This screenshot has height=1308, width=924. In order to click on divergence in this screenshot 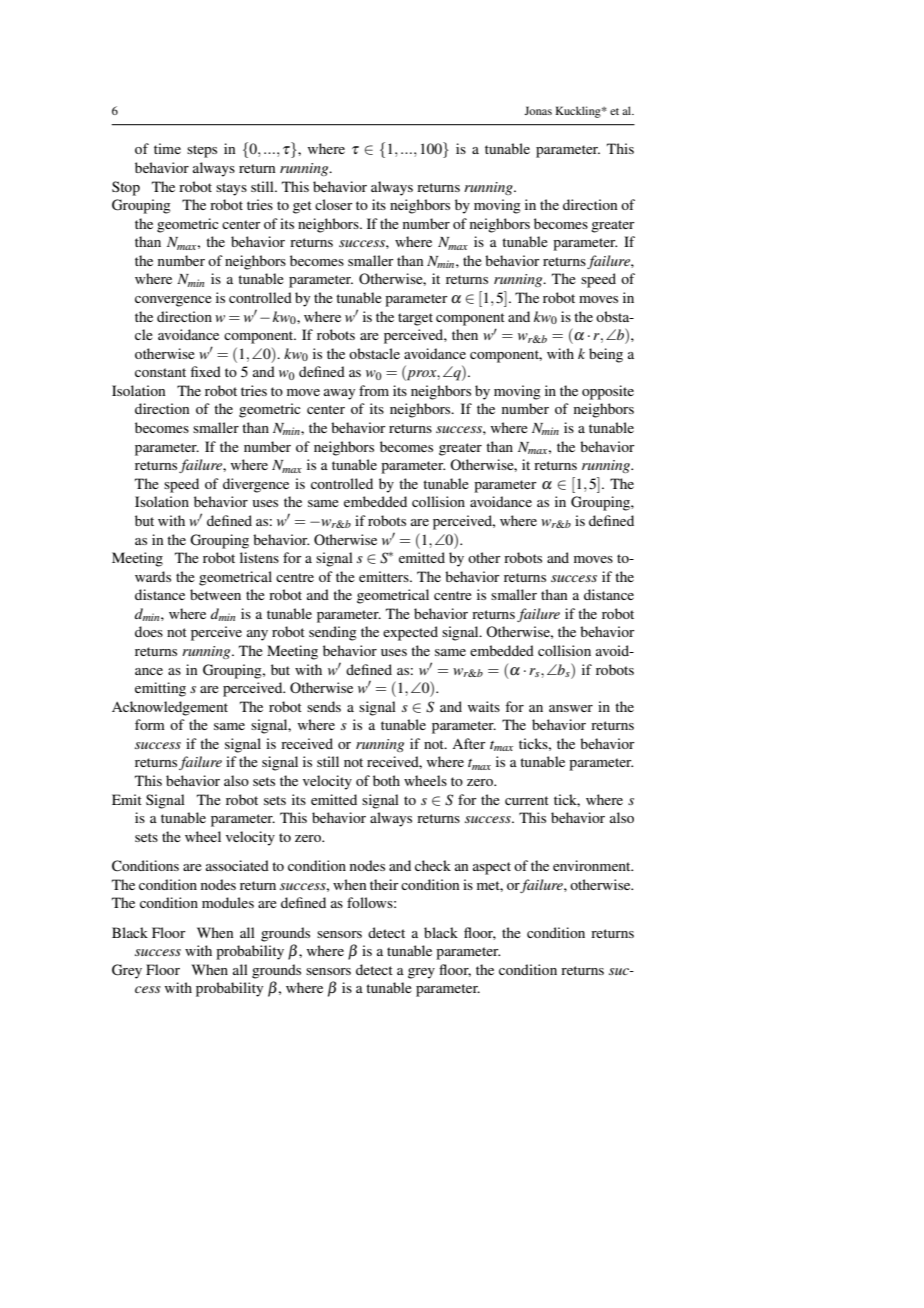, I will do `click(256, 485)`.
